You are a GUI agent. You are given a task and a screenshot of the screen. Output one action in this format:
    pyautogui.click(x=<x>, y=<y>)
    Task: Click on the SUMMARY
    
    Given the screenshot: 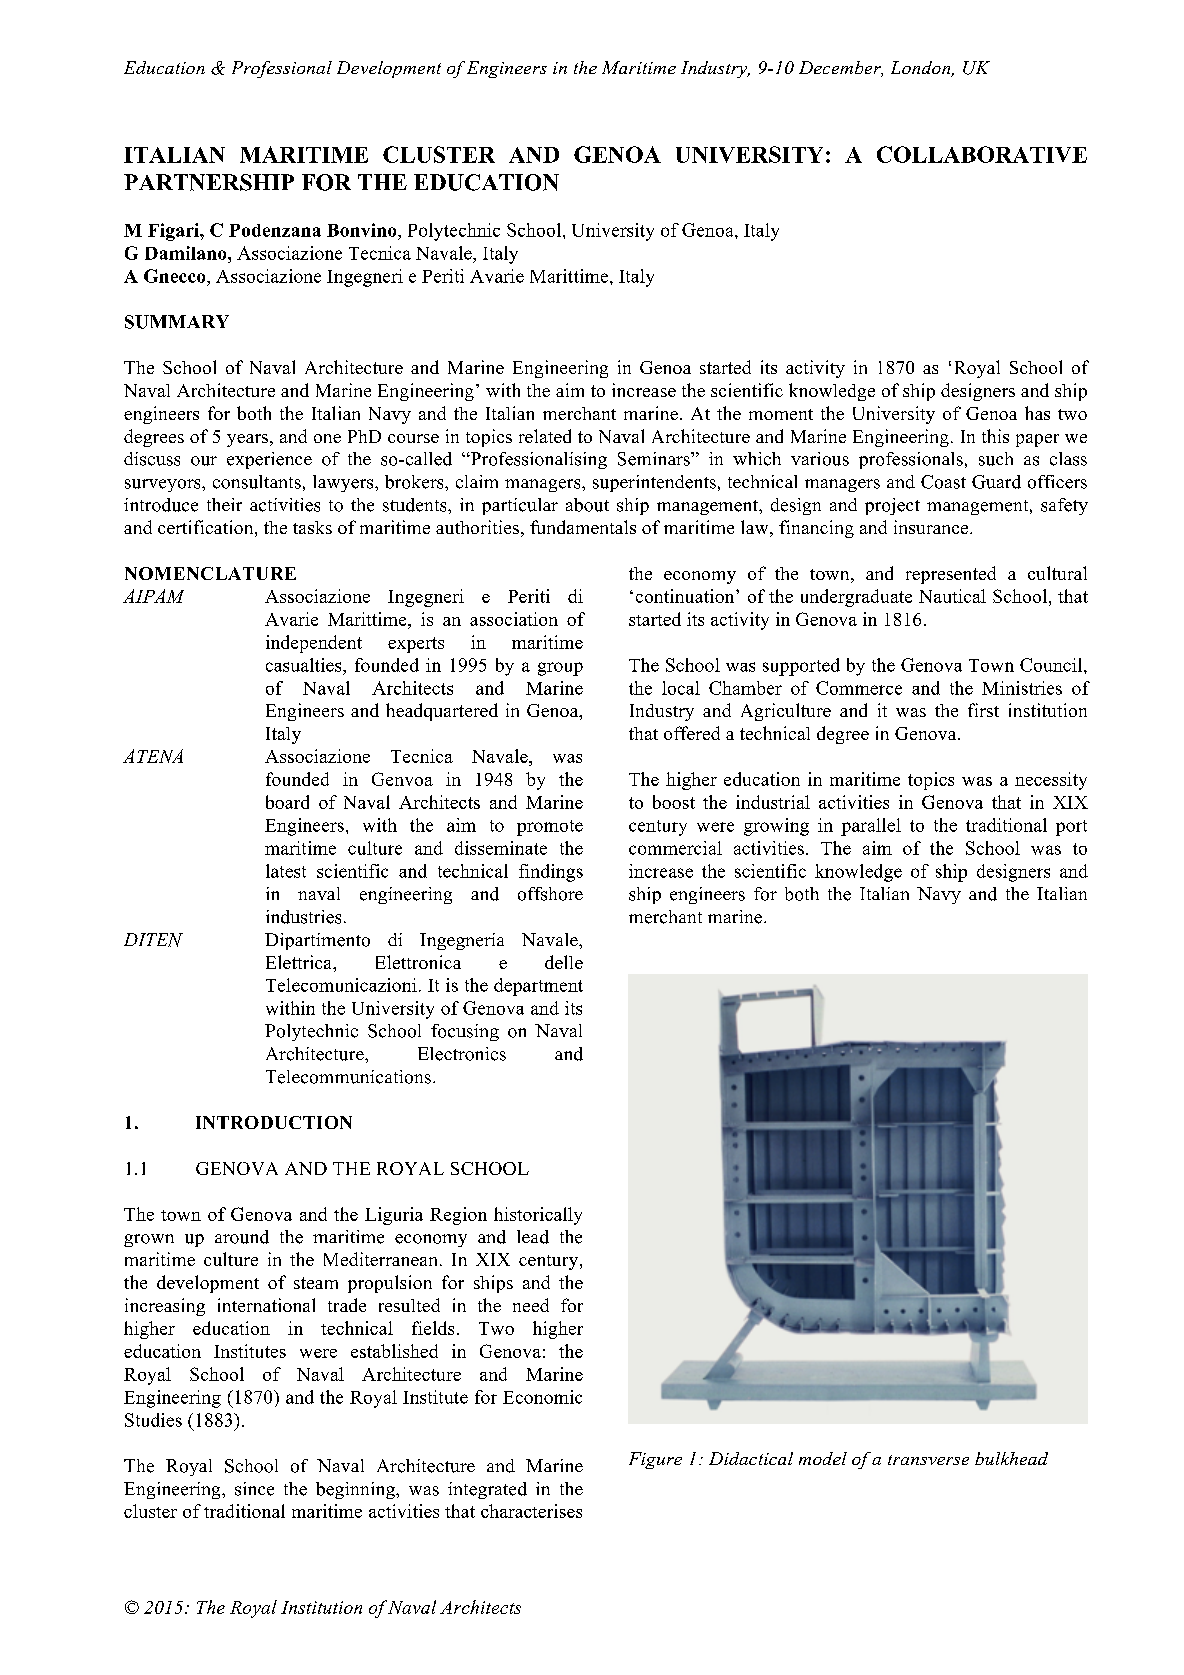 What is the action you would take?
    pyautogui.click(x=177, y=322)
